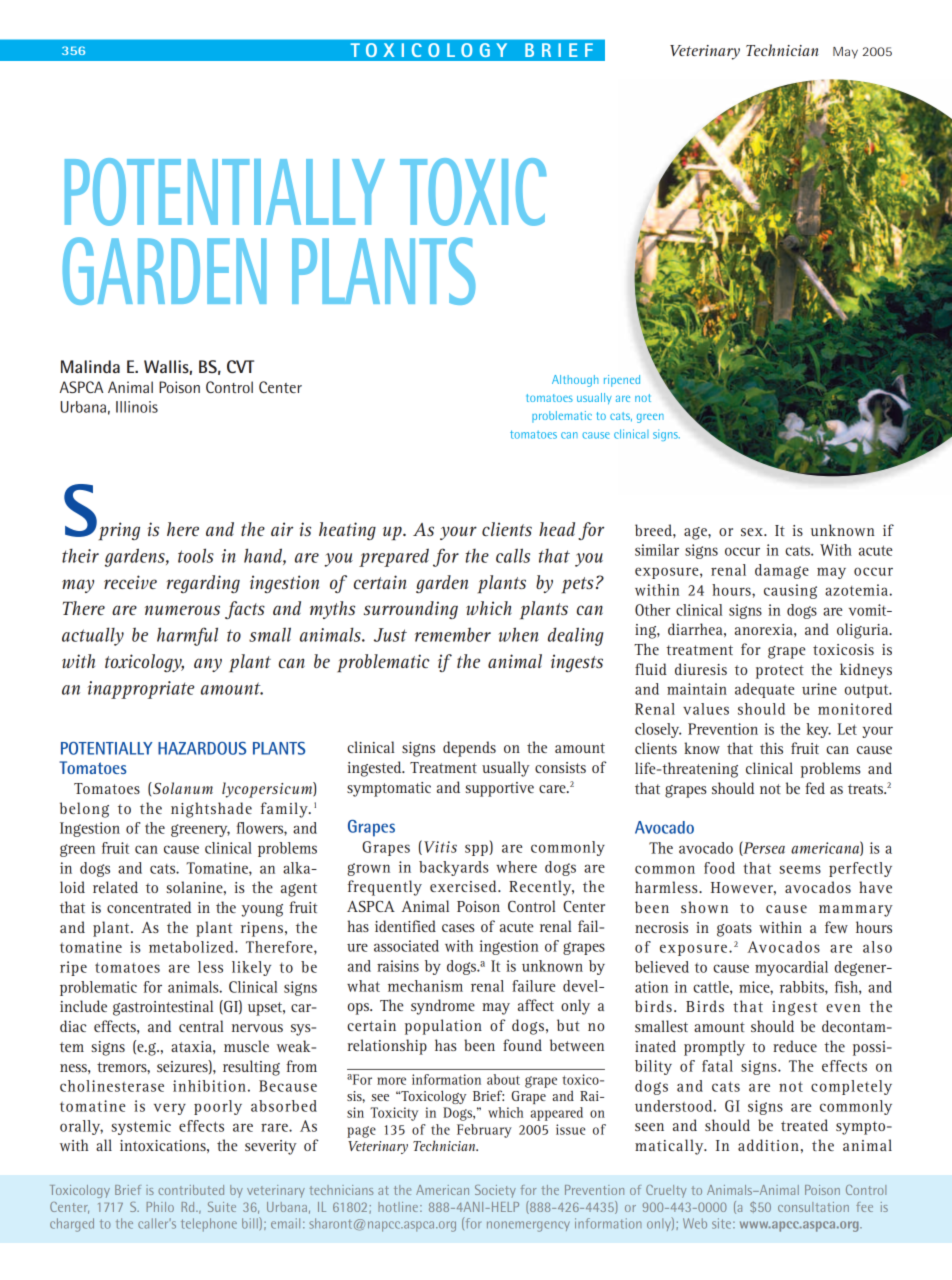  I want to click on myocardial, so click(791, 968).
